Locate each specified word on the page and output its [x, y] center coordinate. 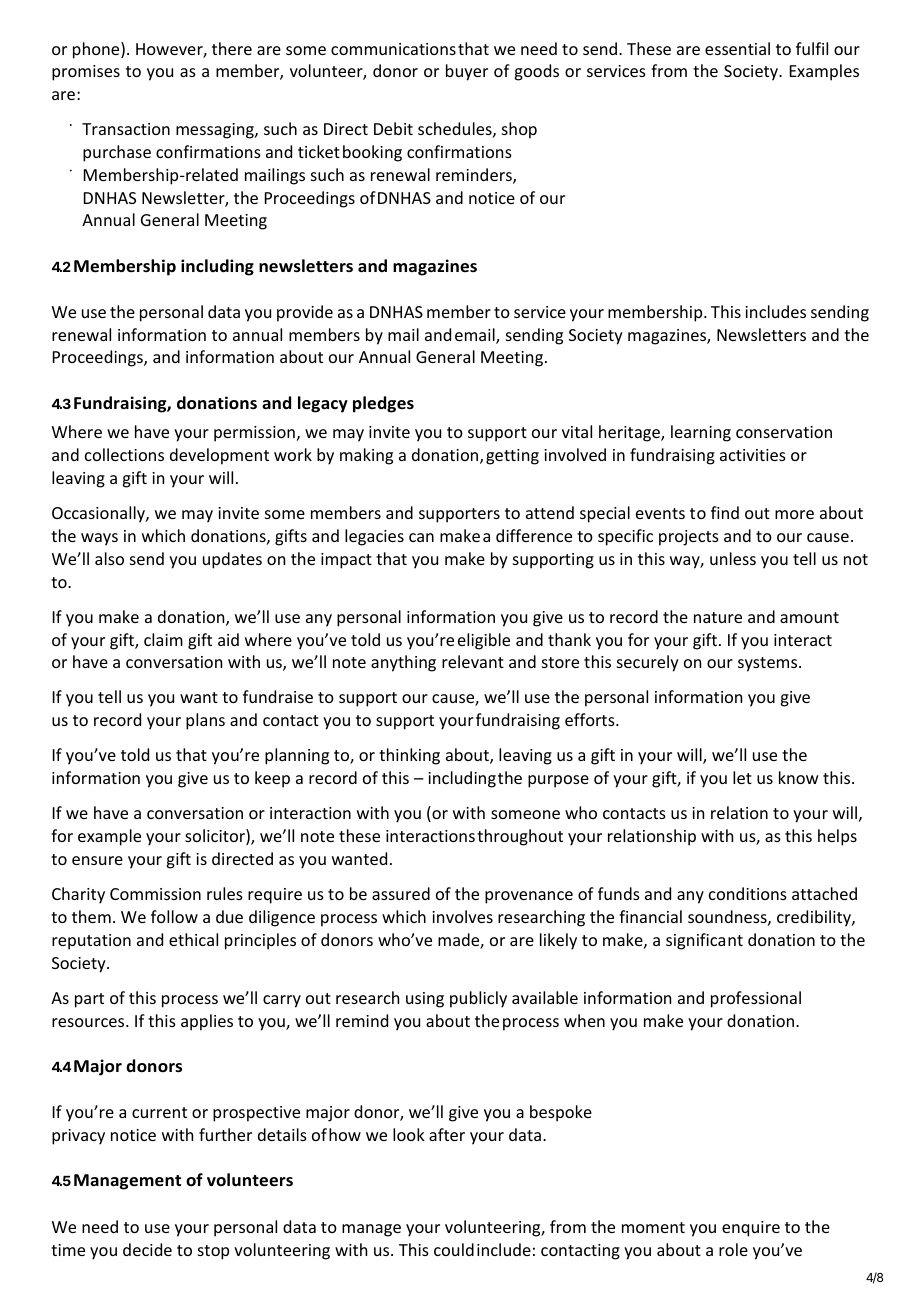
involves [462, 916]
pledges [383, 404]
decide [147, 1249]
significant [704, 941]
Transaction [126, 129]
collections [124, 454]
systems [769, 664]
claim [163, 639]
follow [174, 916]
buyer [467, 72]
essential [737, 48]
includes [775, 311]
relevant [473, 661]
